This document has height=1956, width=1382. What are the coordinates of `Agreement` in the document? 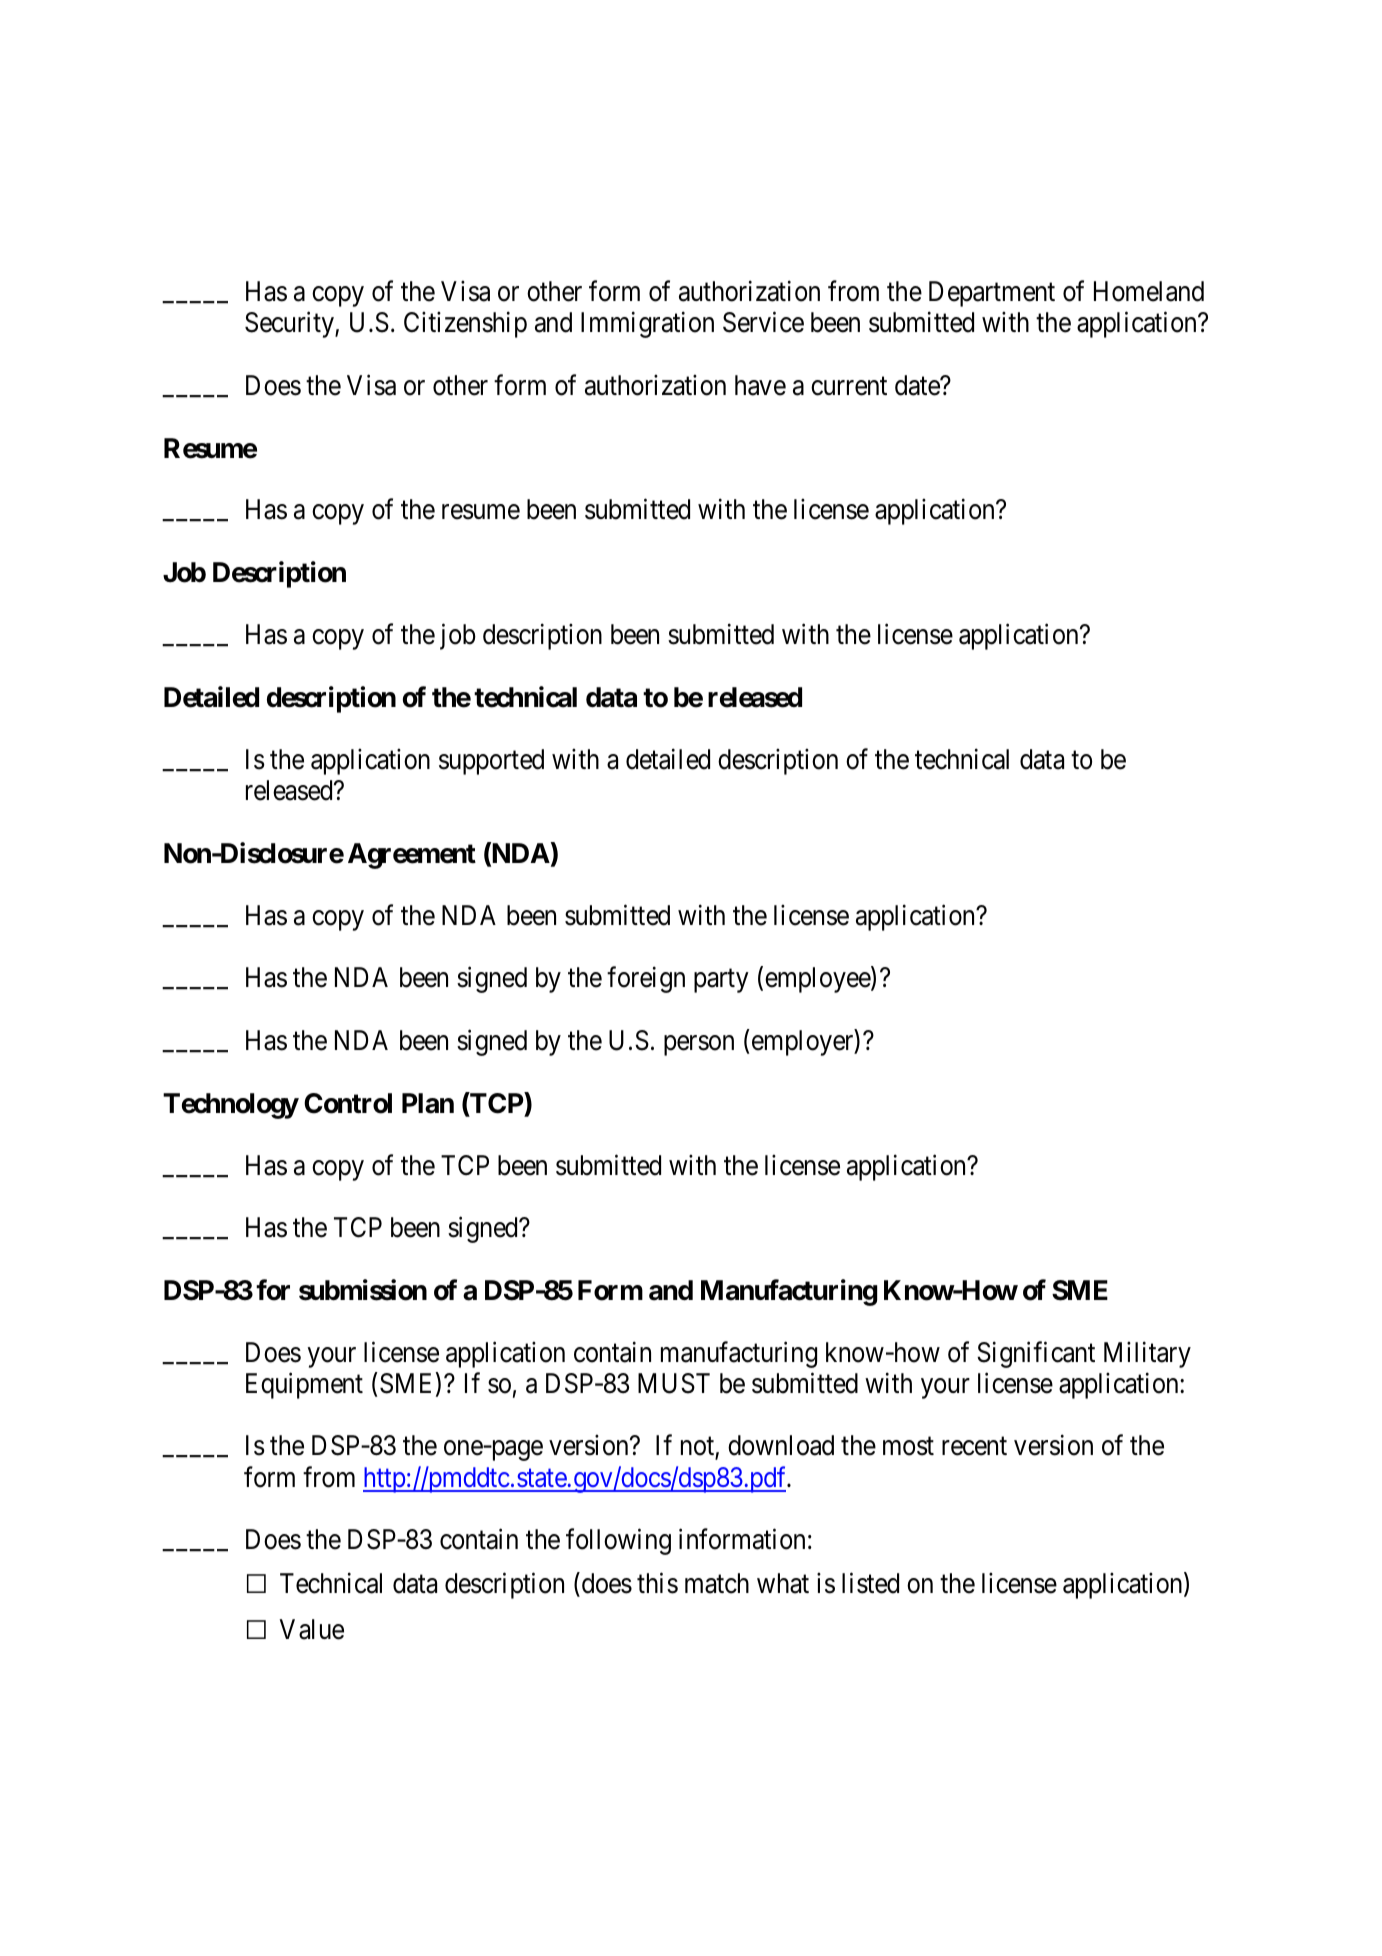 It's located at (412, 856).
